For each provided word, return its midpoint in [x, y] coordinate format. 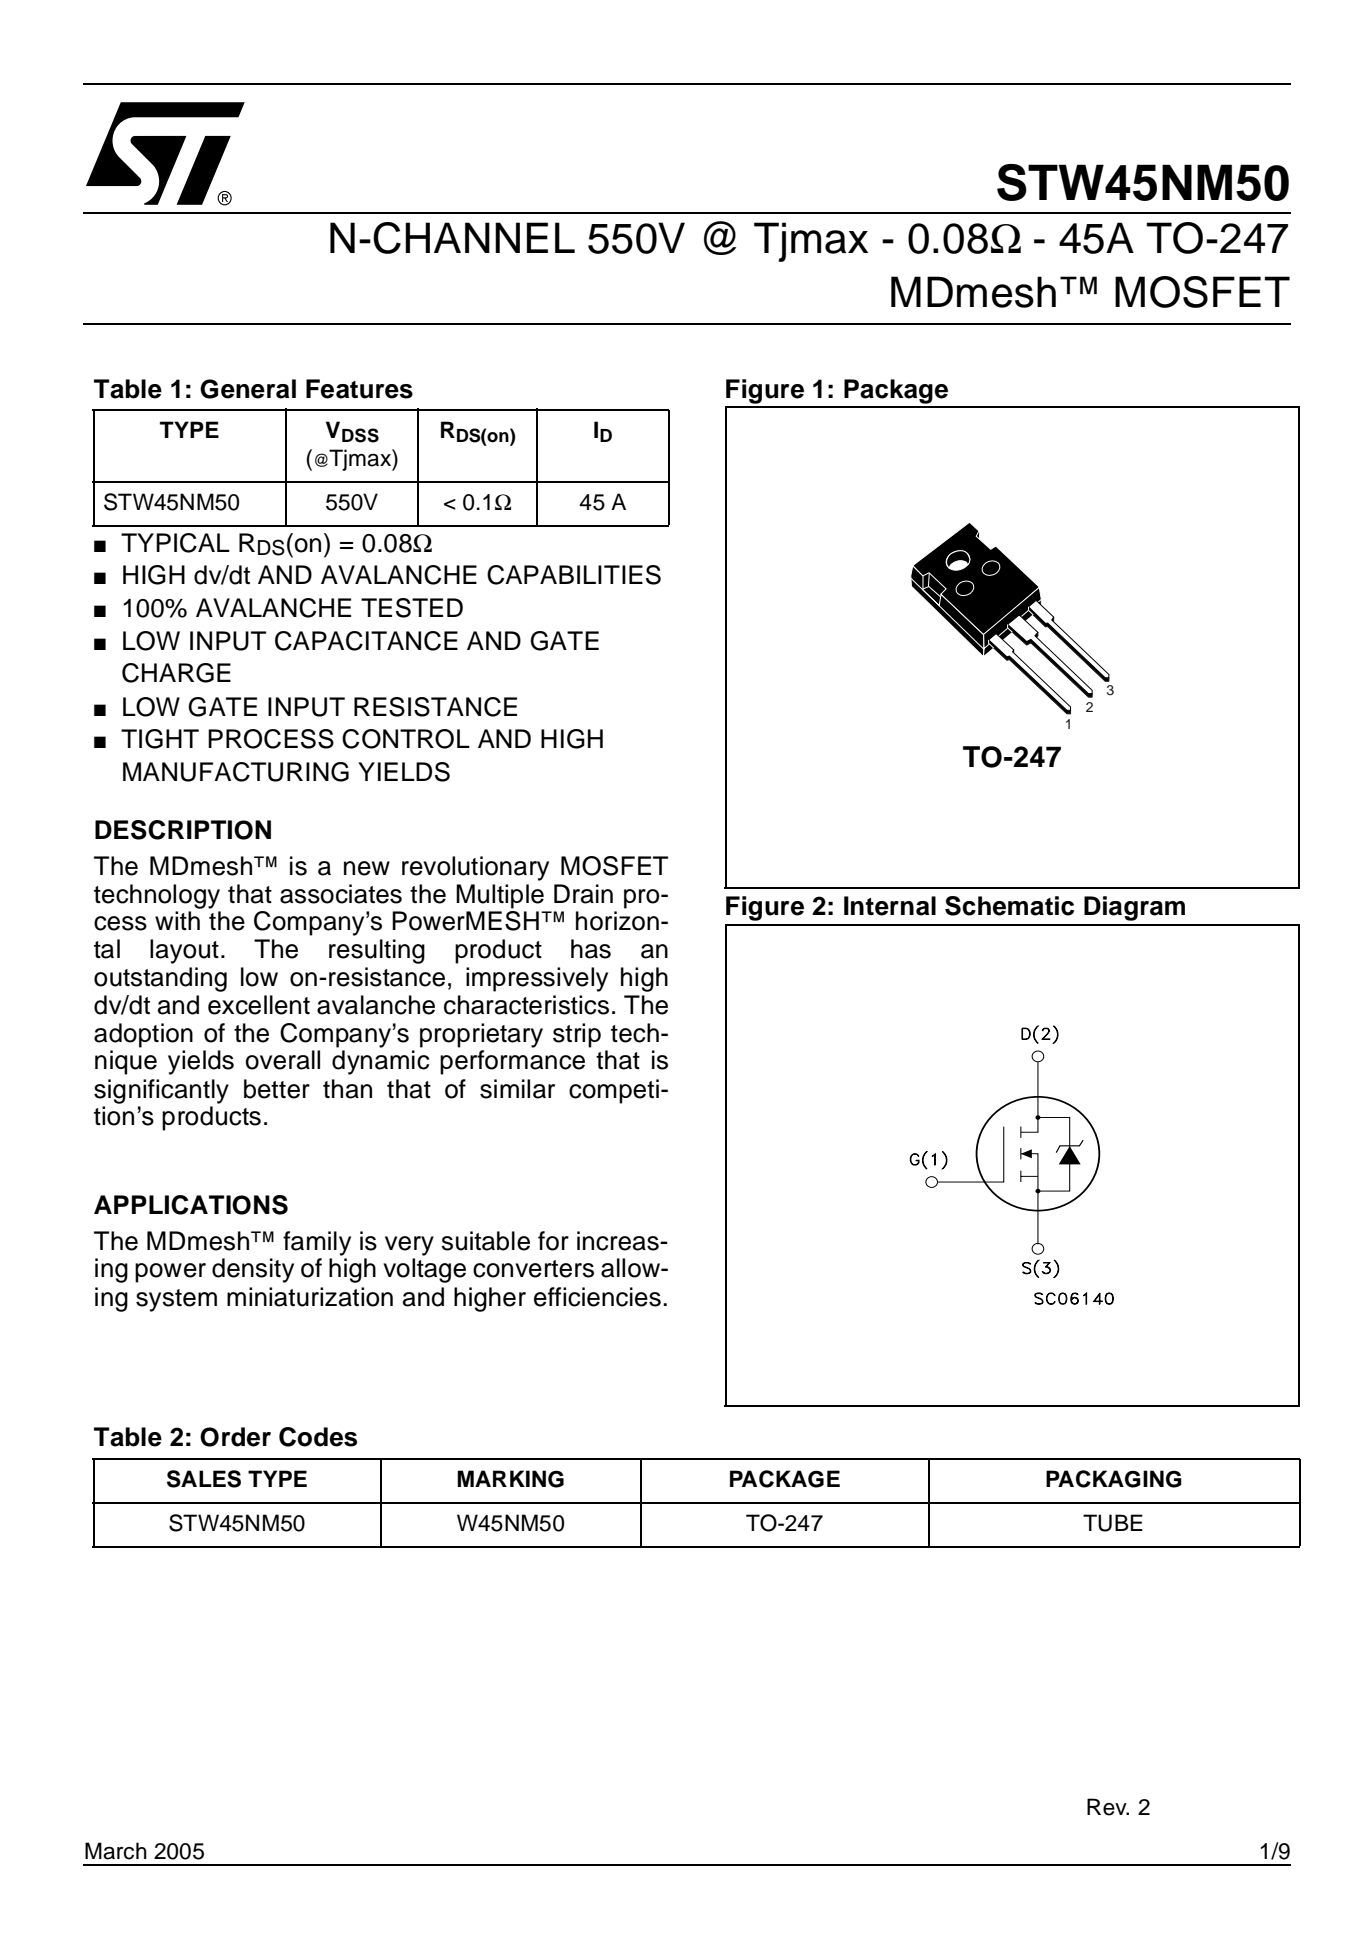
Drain [583, 894]
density [253, 1270]
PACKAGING [1114, 1479]
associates [341, 894]
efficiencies [597, 1297]
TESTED [412, 608]
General [248, 389]
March [116, 1851]
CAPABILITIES [574, 575]
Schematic [1009, 906]
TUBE [1113, 1523]
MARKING [510, 1479]
